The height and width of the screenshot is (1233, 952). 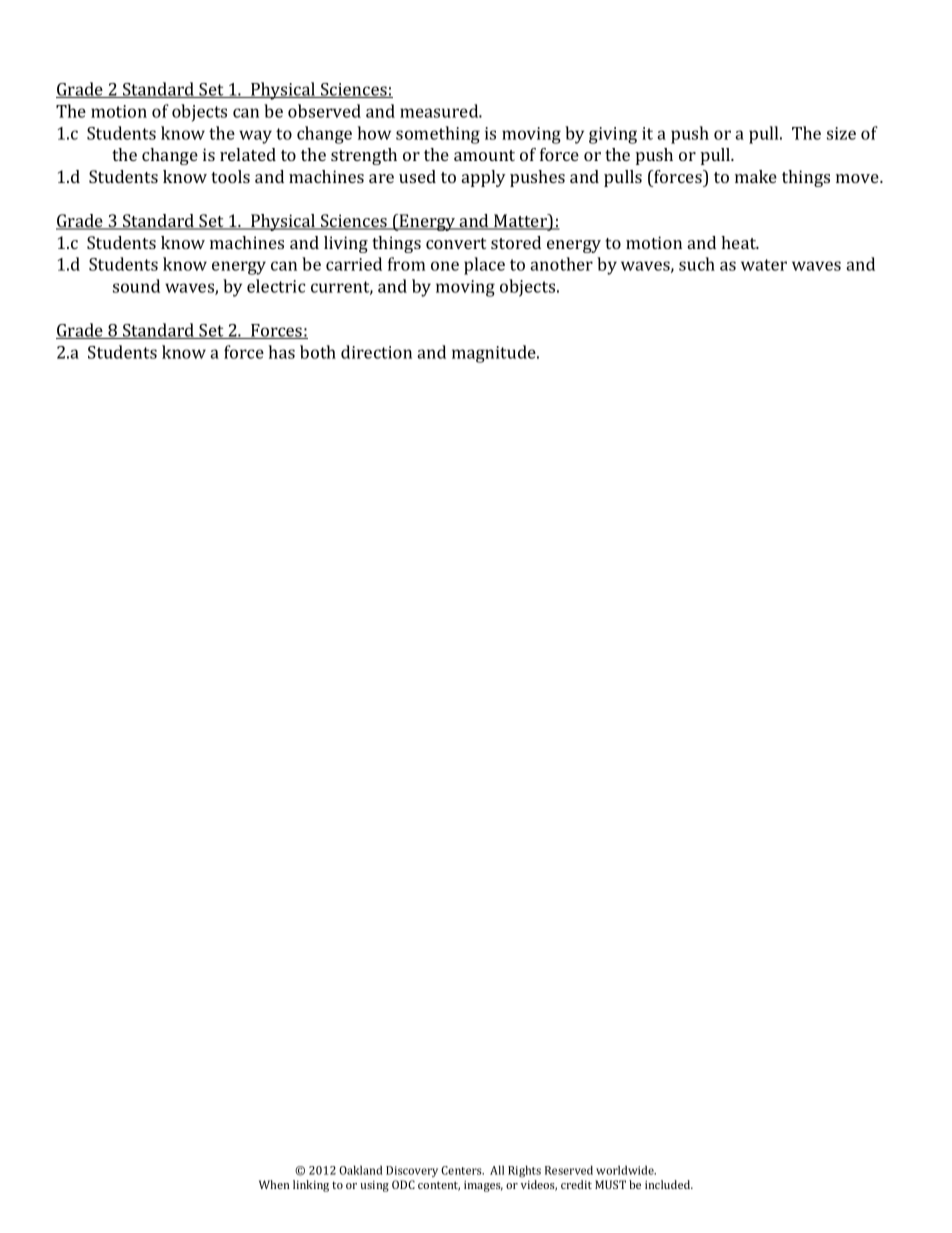 I want to click on amount, so click(x=484, y=155).
